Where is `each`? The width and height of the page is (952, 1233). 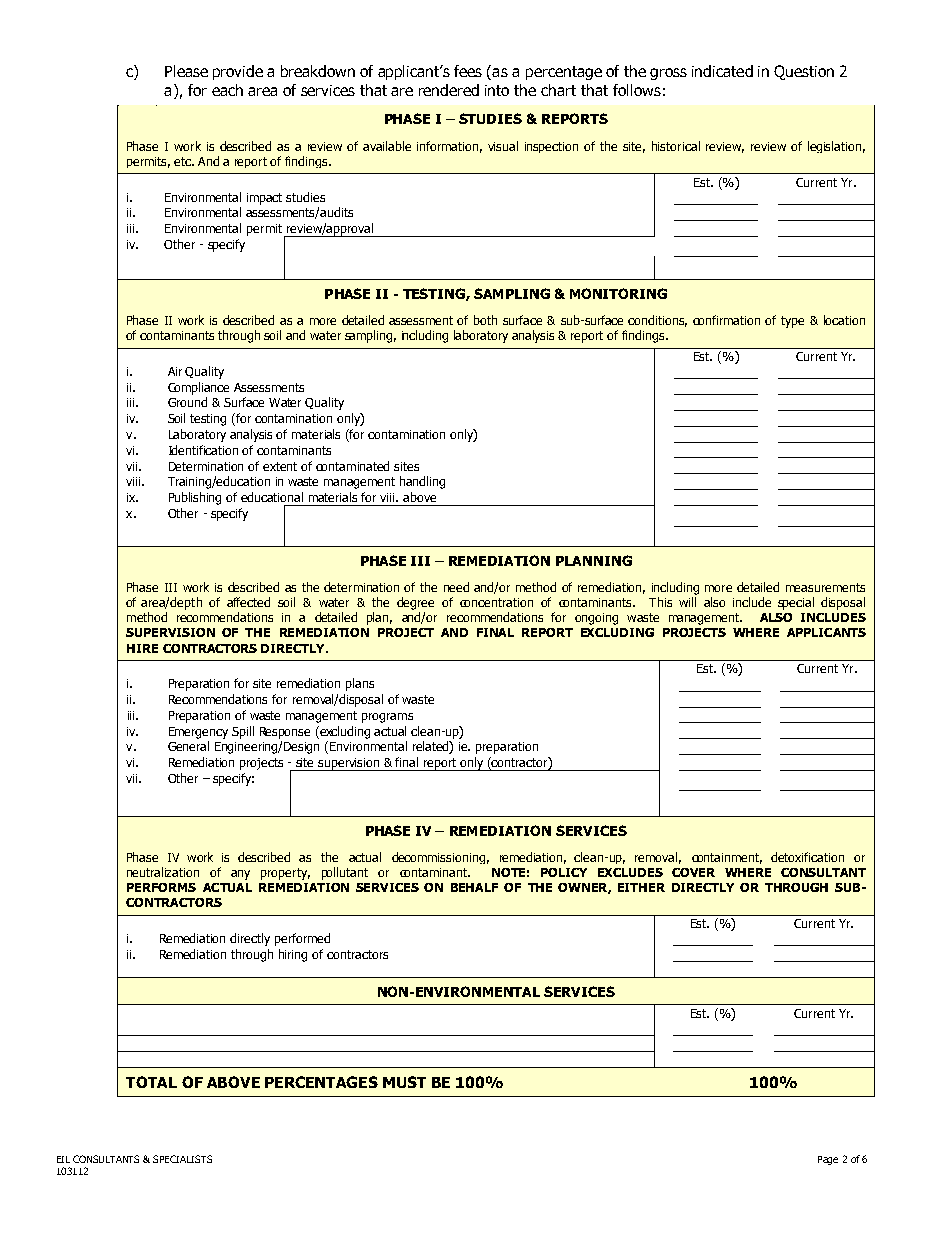
each is located at coordinates (227, 90).
